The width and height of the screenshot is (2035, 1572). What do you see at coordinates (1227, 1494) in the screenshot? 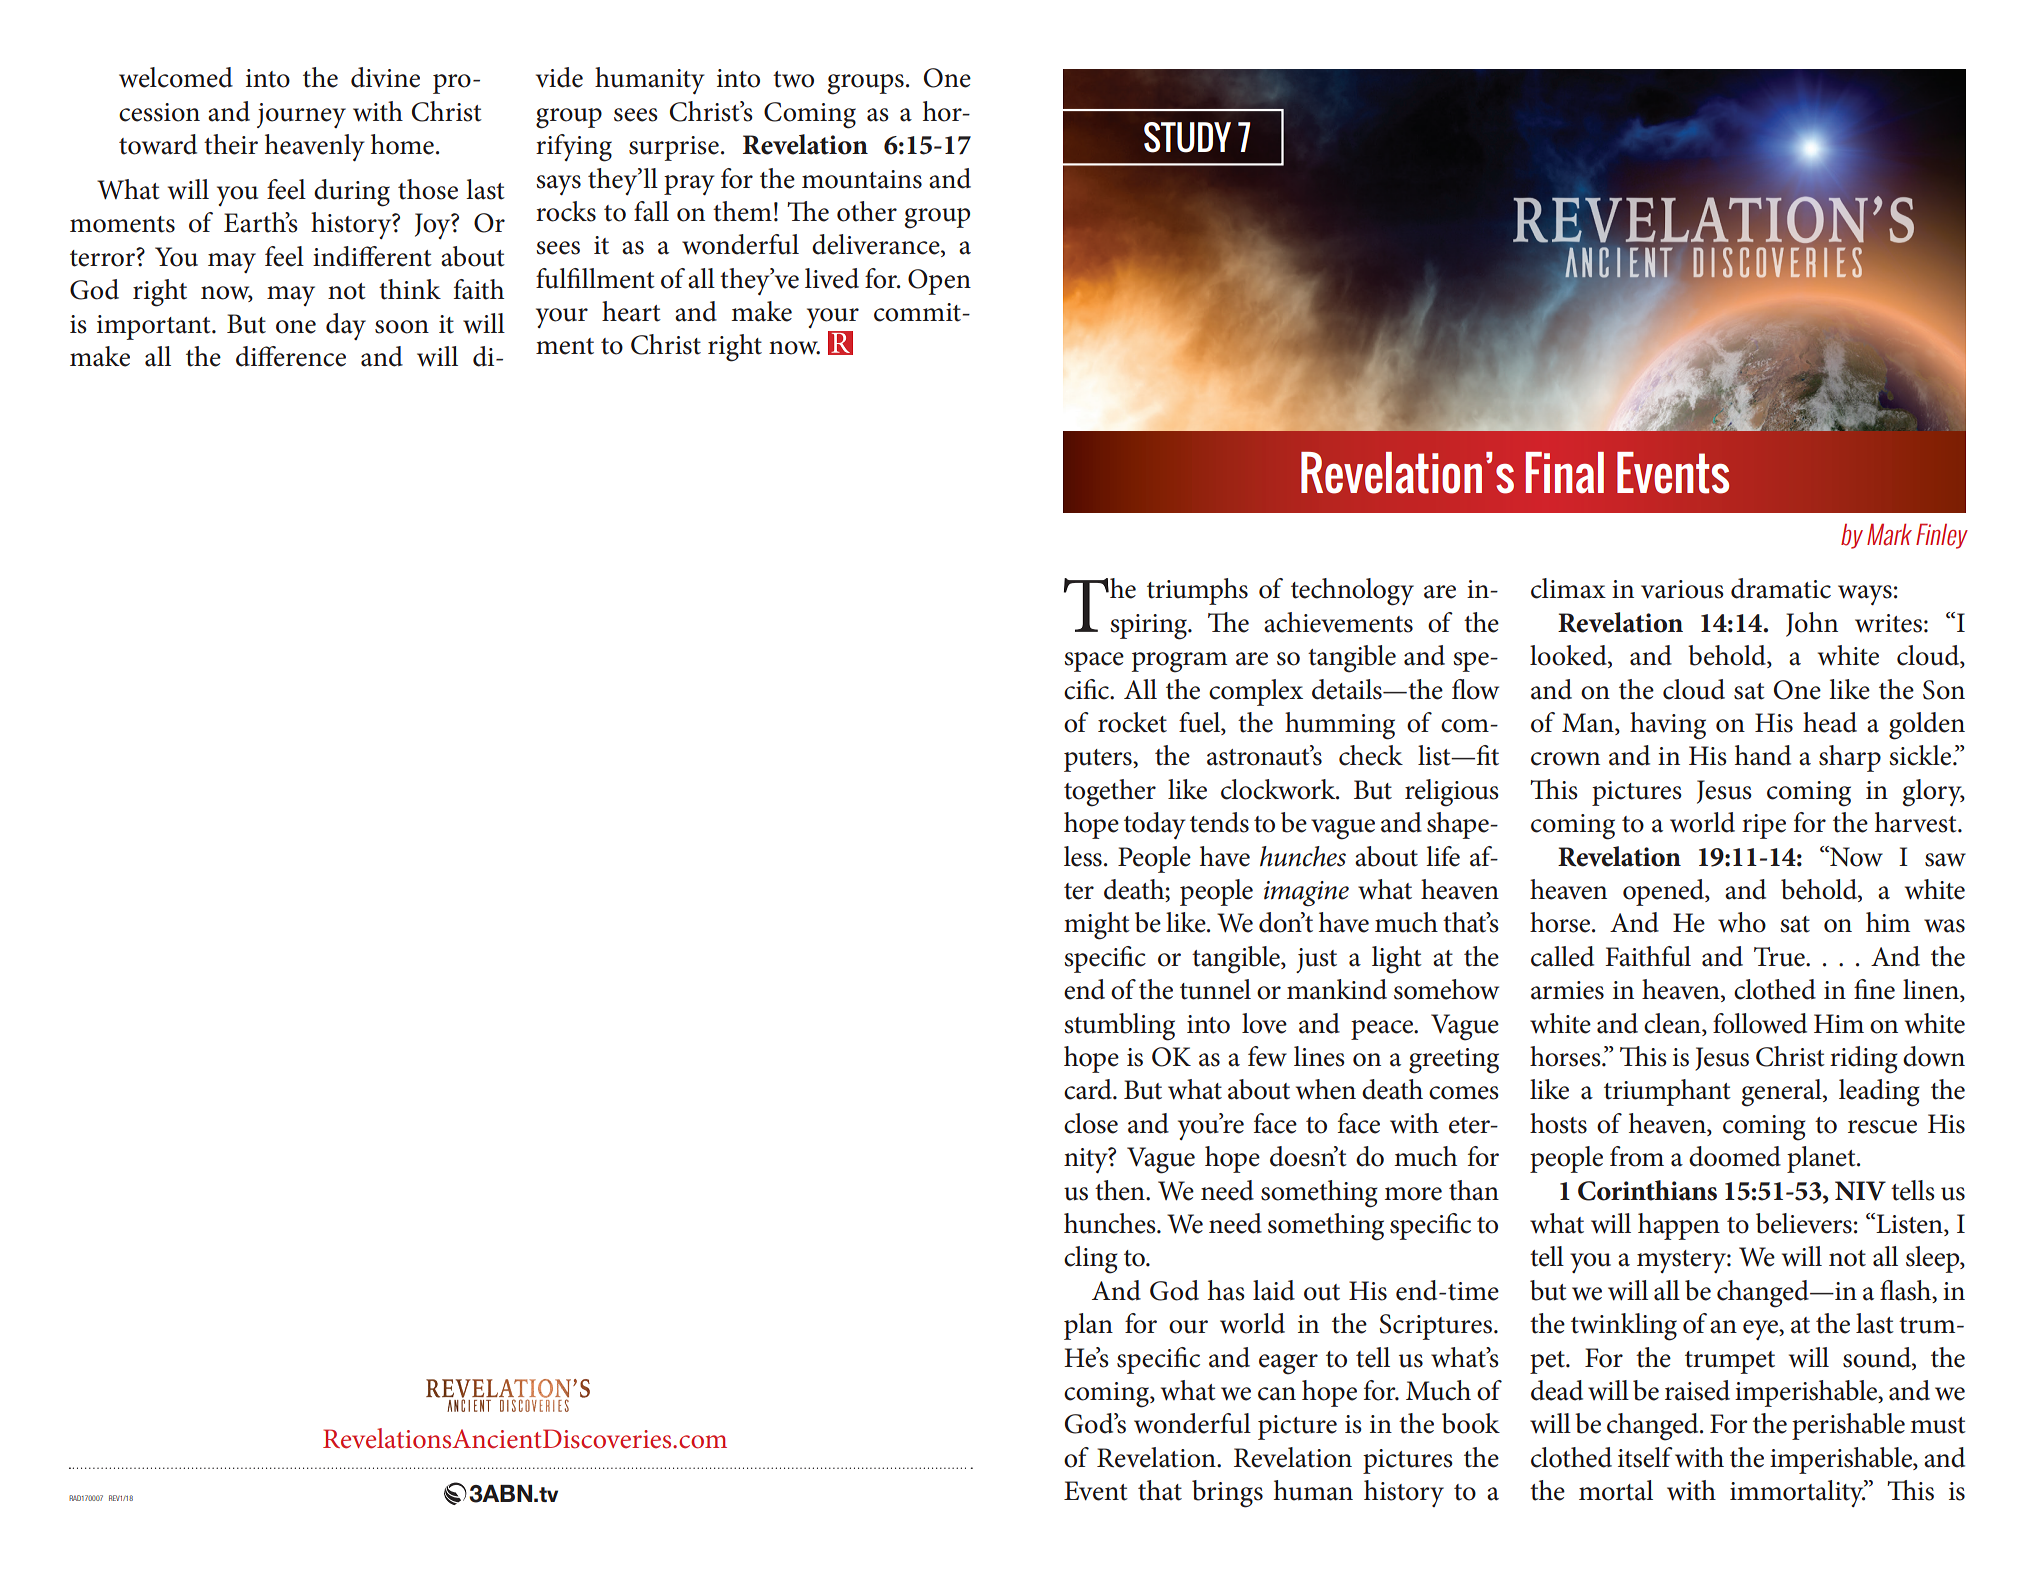
I see `brings` at bounding box center [1227, 1494].
